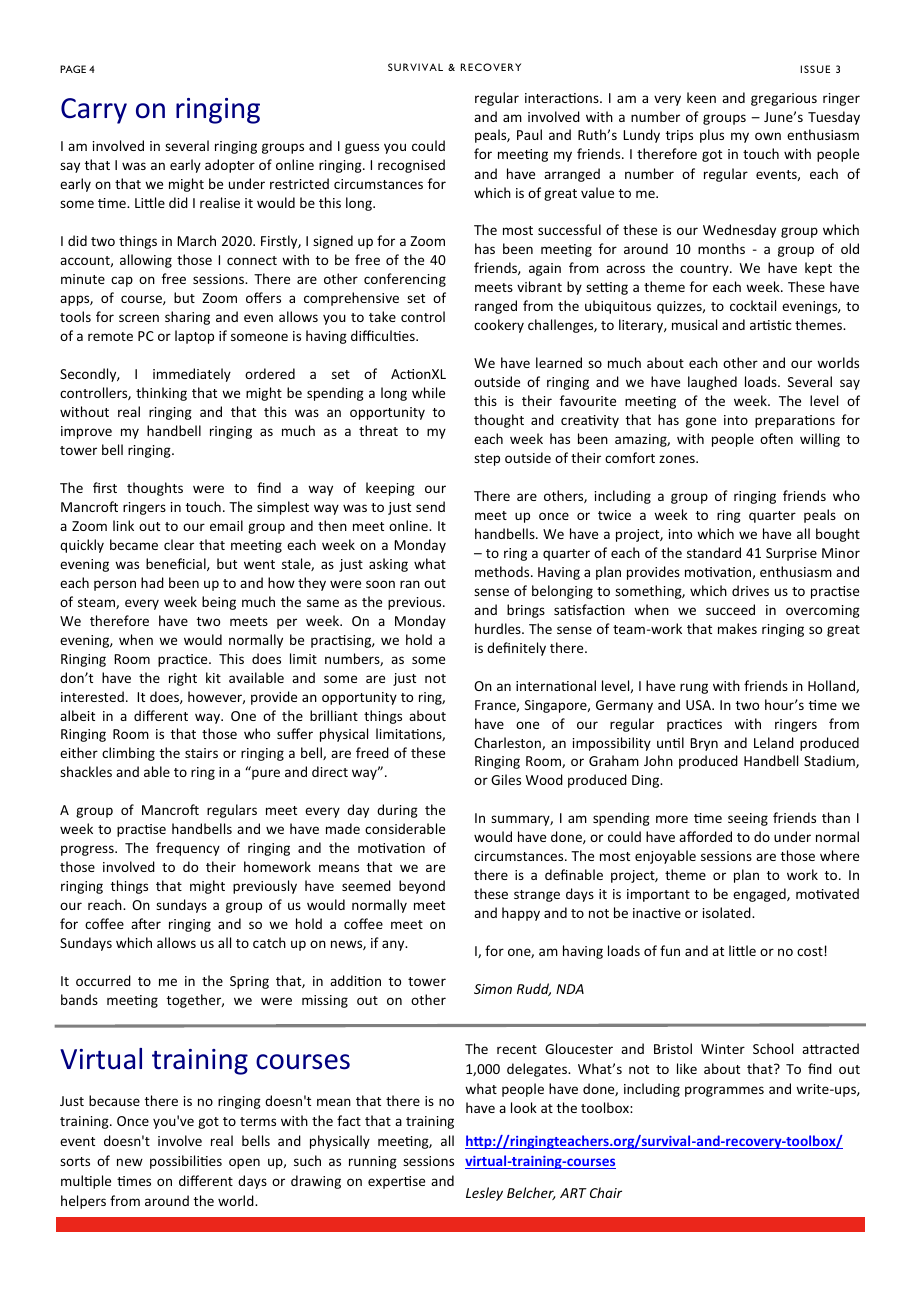 This screenshot has height=1308, width=924. I want to click on Carry, so click(94, 111).
